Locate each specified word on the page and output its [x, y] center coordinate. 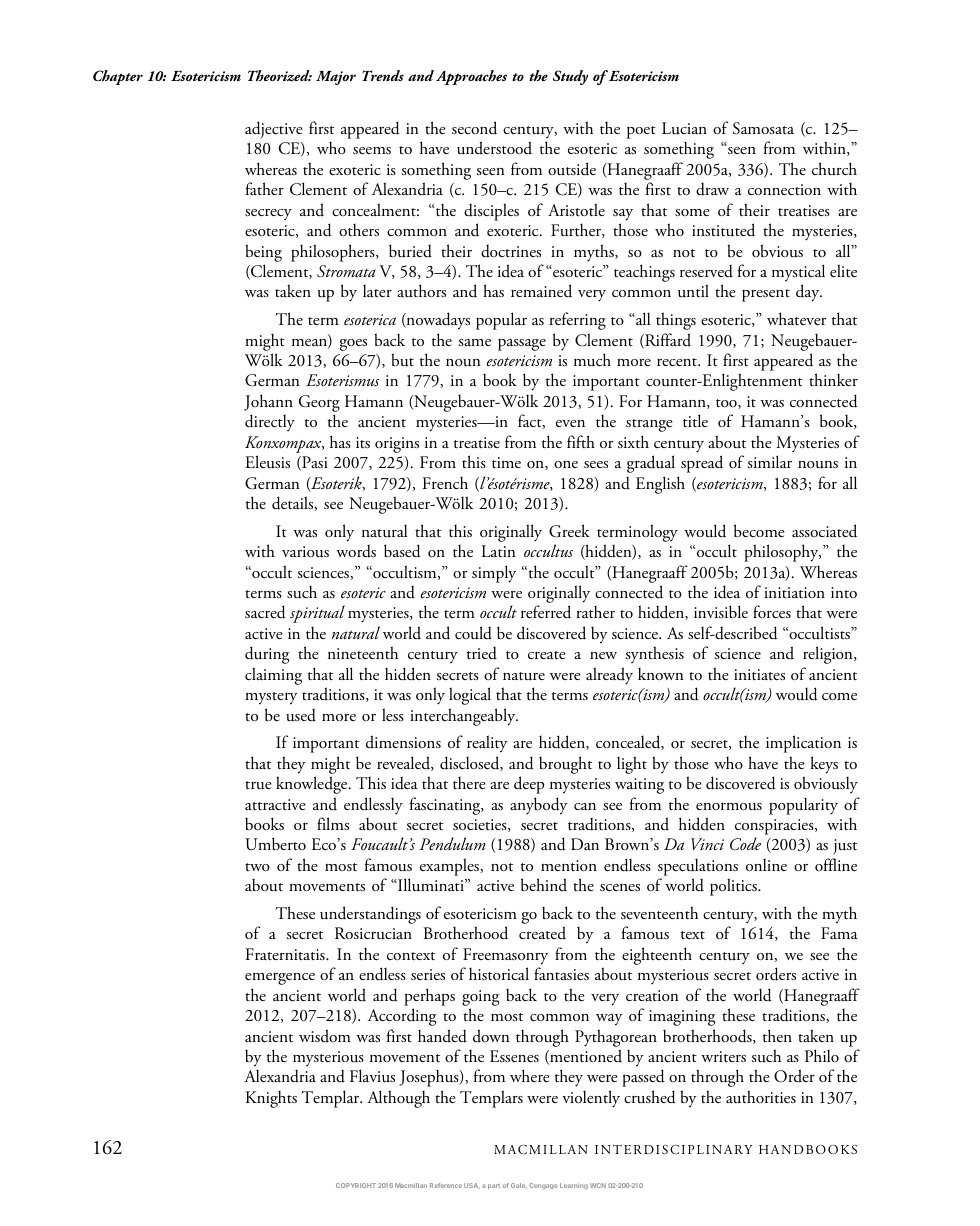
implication [803, 744]
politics [734, 887]
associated [824, 531]
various [305, 552]
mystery [271, 698]
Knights [271, 1099]
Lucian [684, 128]
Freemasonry [505, 956]
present [766, 295]
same [474, 342]
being [263, 253]
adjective [274, 130]
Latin [498, 551]
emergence [280, 979]
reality [487, 744]
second [474, 128]
